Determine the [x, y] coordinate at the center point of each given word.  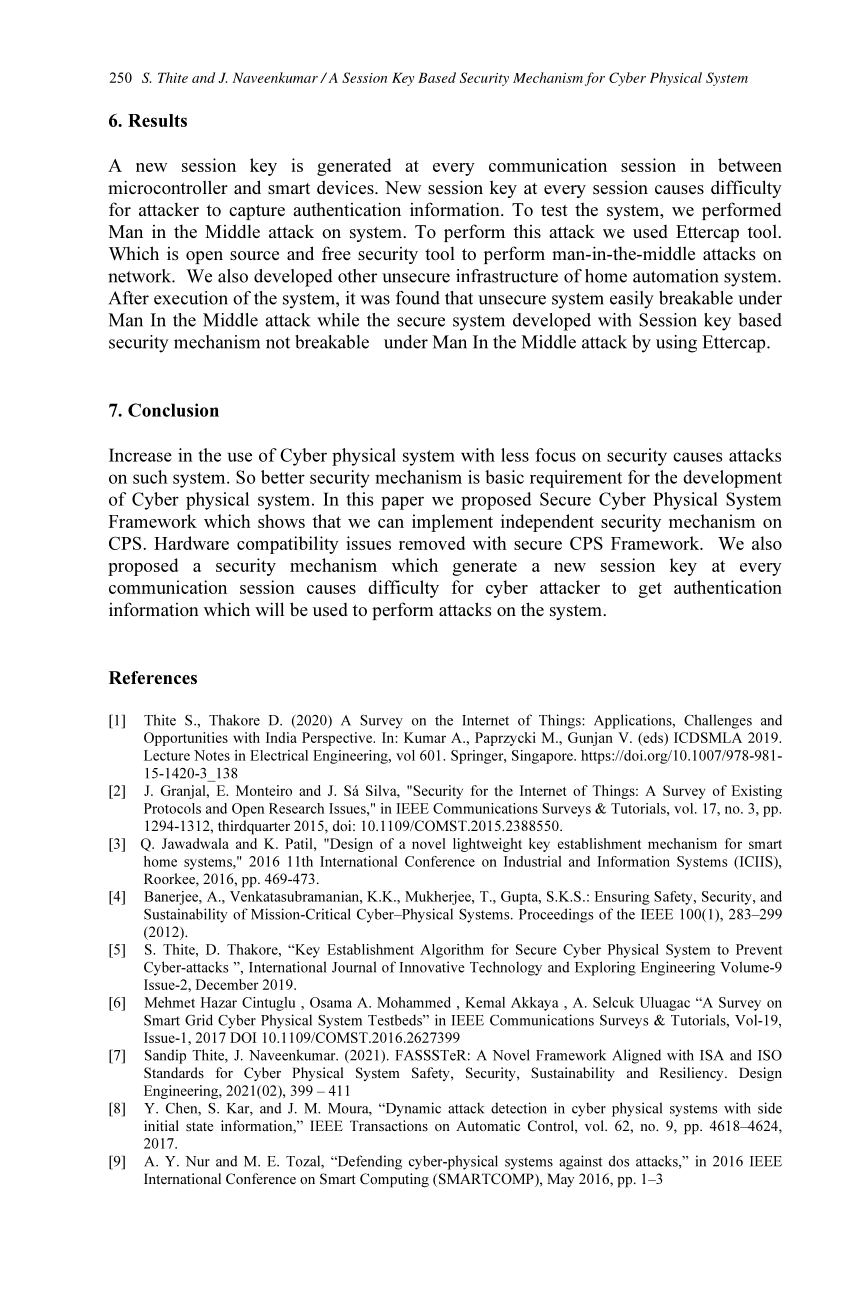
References [153, 677]
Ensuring [622, 898]
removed [432, 543]
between [750, 165]
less [515, 455]
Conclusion [173, 410]
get [650, 590]
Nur [197, 1161]
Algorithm [452, 951]
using [676, 344]
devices [346, 187]
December [227, 984]
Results [157, 120]
